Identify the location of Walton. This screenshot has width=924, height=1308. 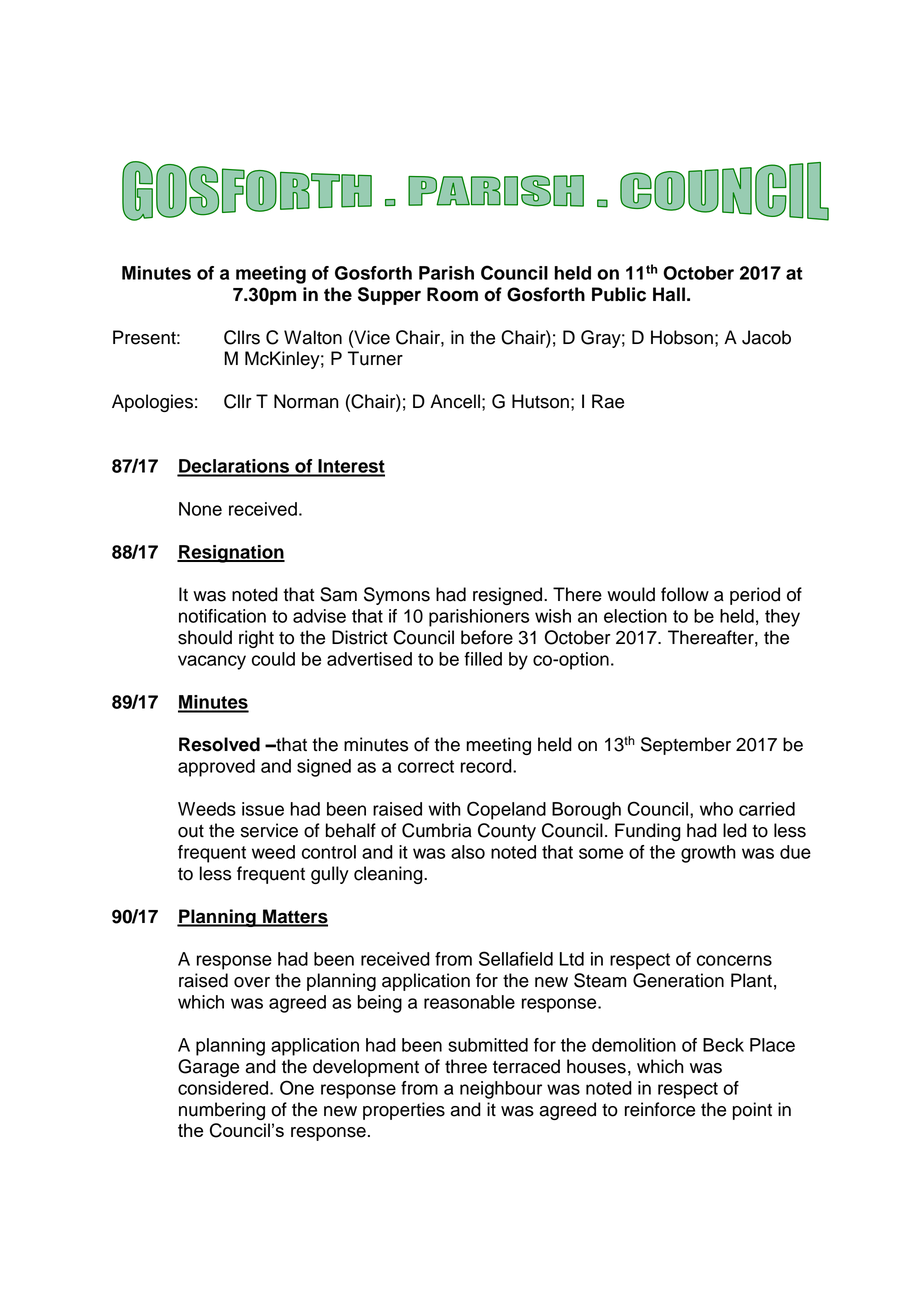
(313, 337).
